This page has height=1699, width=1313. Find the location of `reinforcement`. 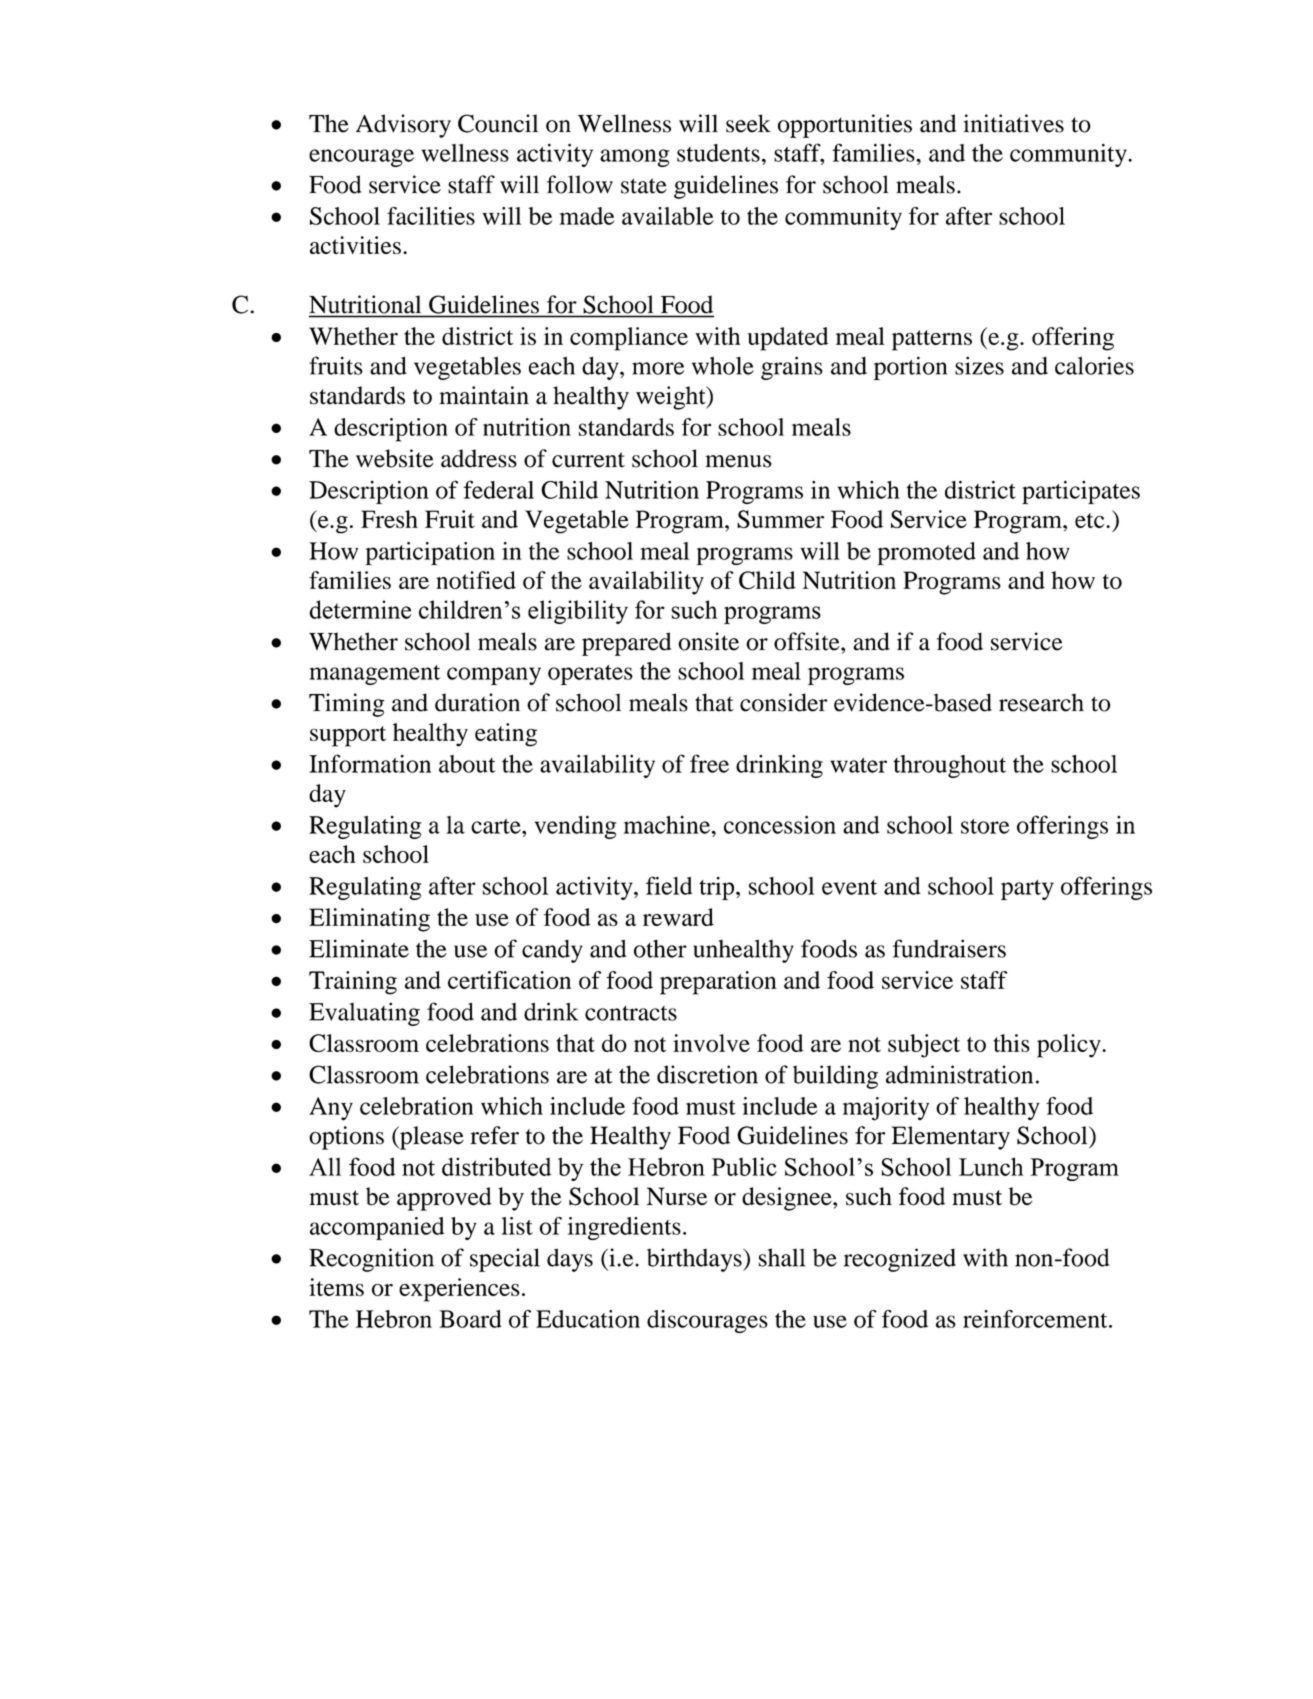

reinforcement is located at coordinates (1036, 1319).
